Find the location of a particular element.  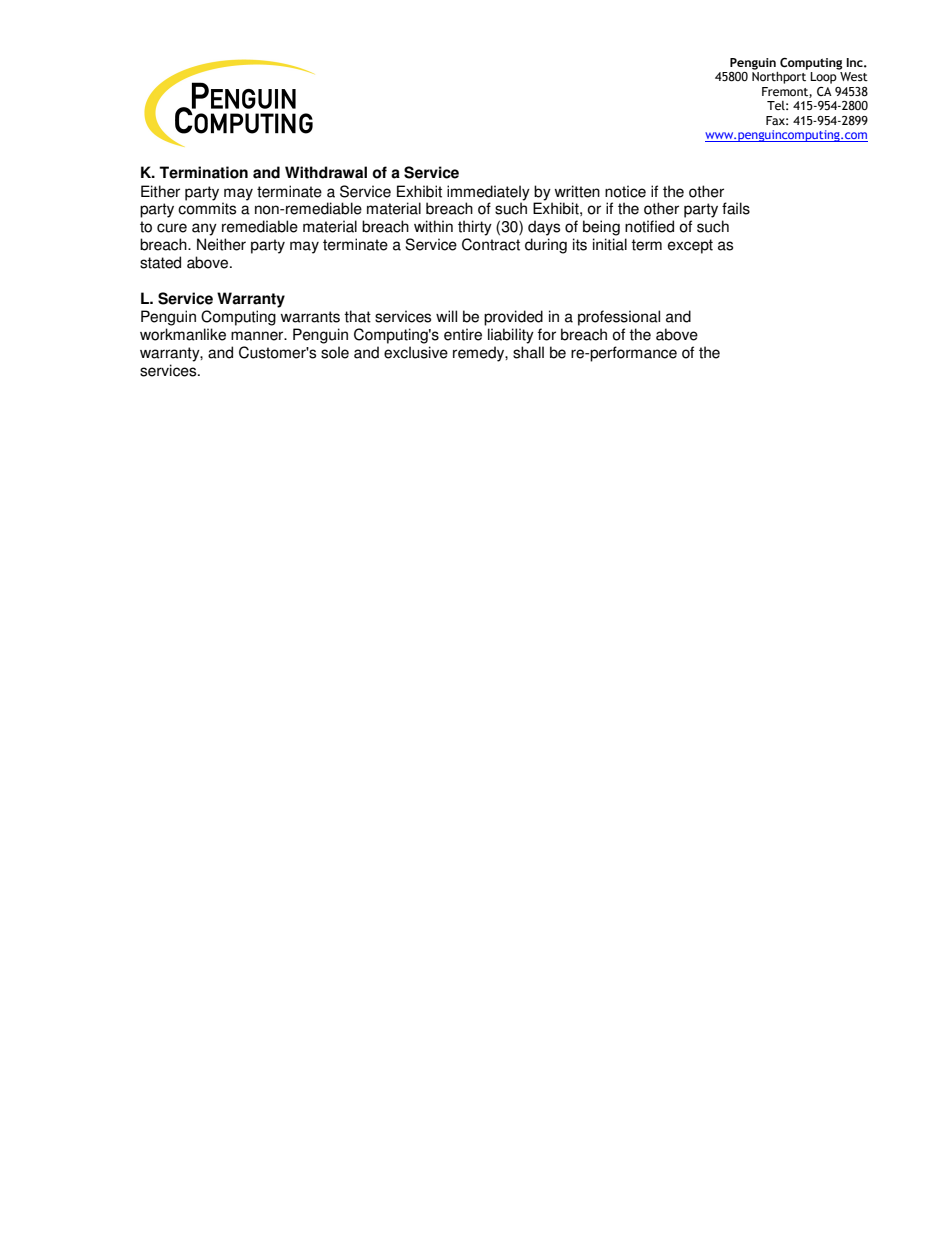

Loop is located at coordinates (823, 78).
